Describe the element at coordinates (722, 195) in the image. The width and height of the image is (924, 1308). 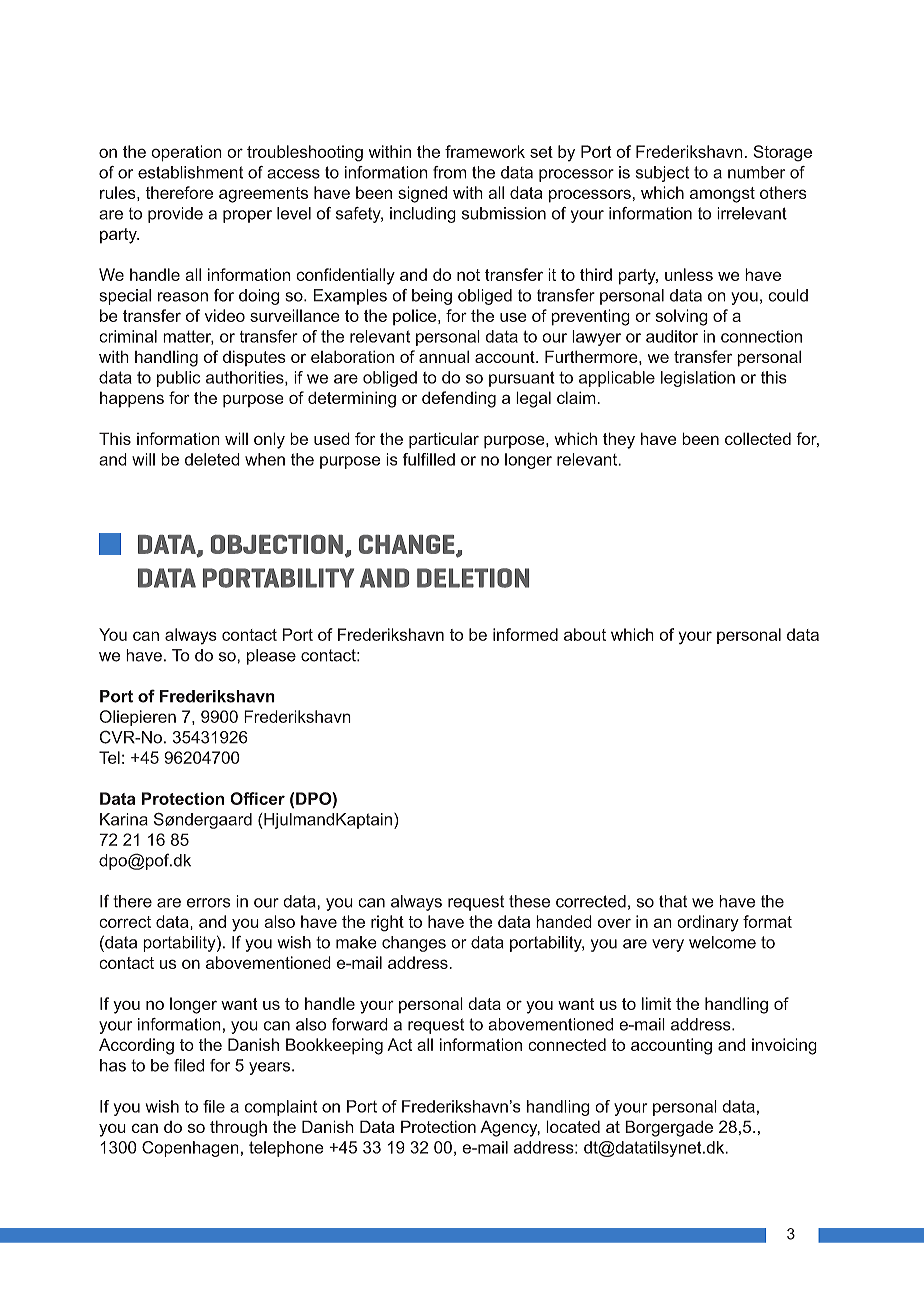
I see `amongst` at that location.
